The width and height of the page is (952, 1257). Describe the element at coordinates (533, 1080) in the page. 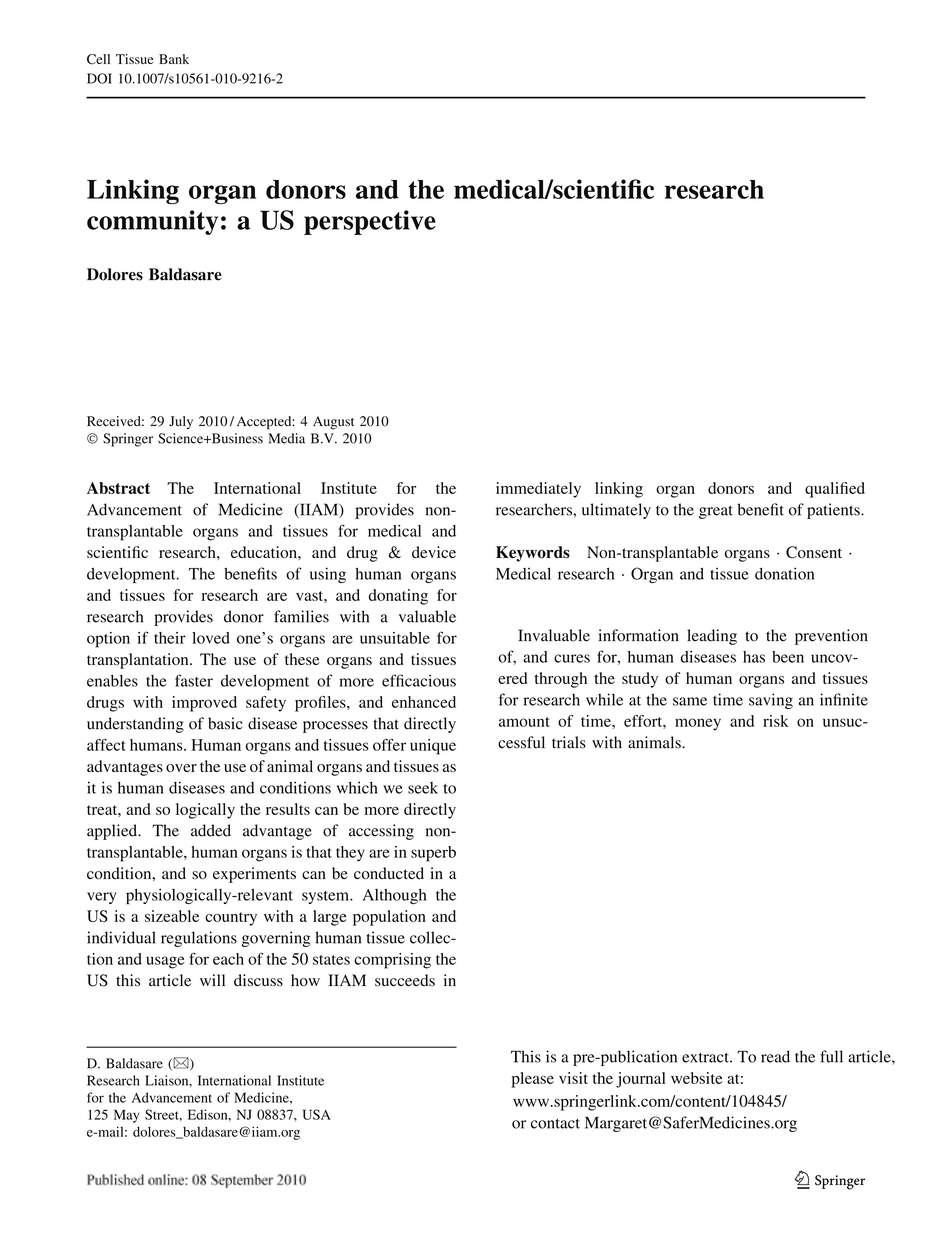

I see `please` at that location.
